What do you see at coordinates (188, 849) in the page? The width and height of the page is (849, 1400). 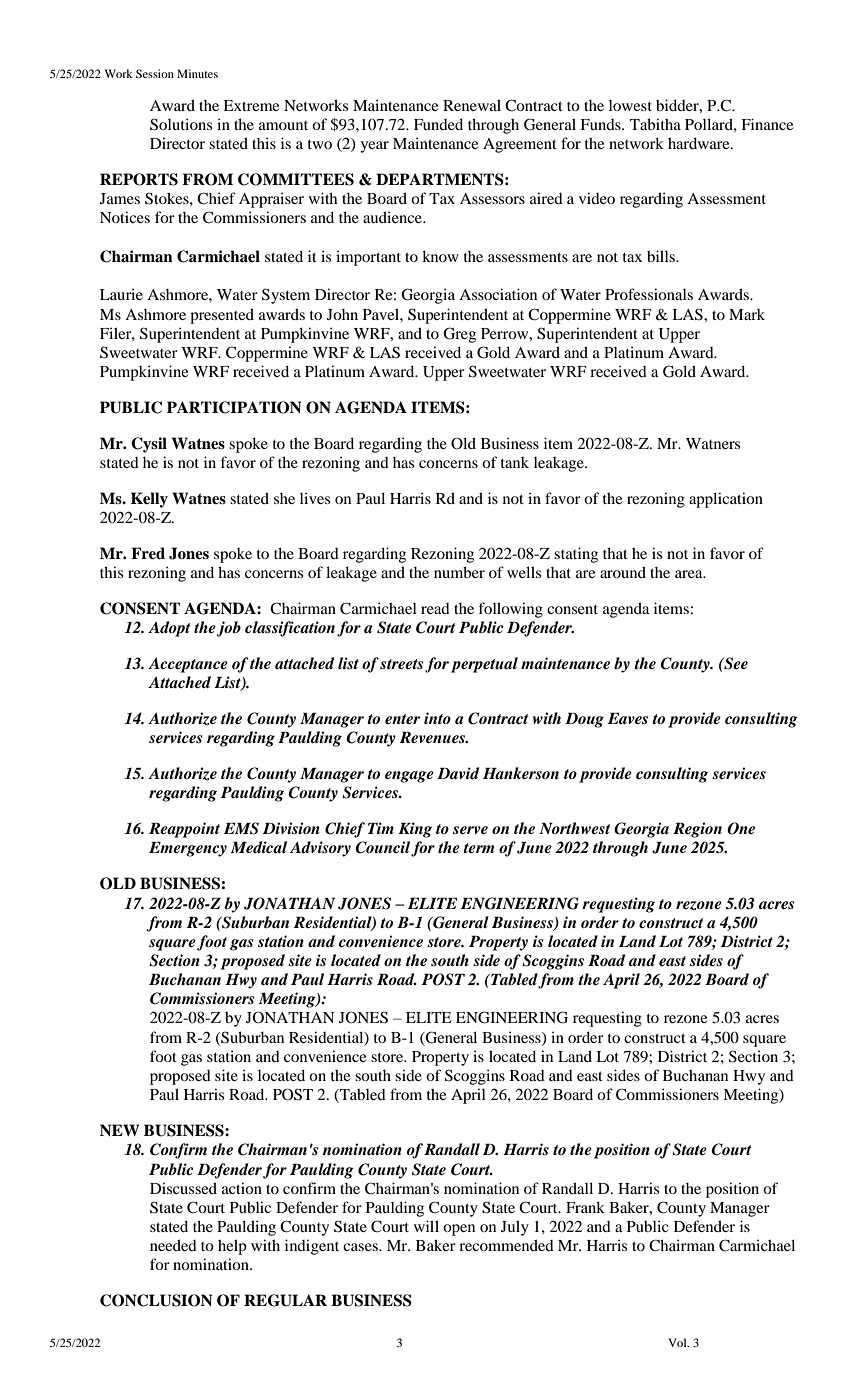 I see `Emergency` at bounding box center [188, 849].
